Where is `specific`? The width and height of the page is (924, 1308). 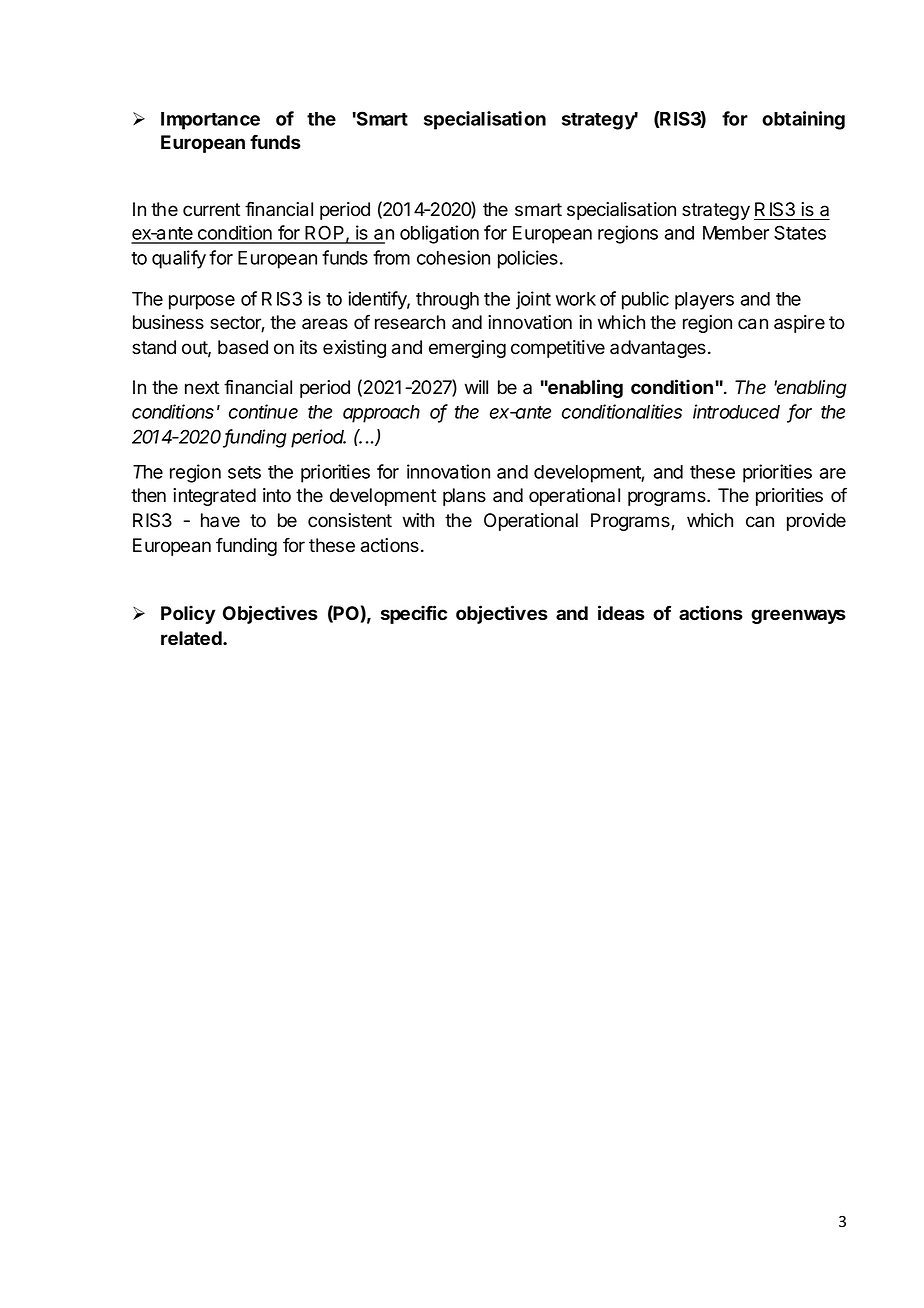
specific is located at coordinates (414, 614).
